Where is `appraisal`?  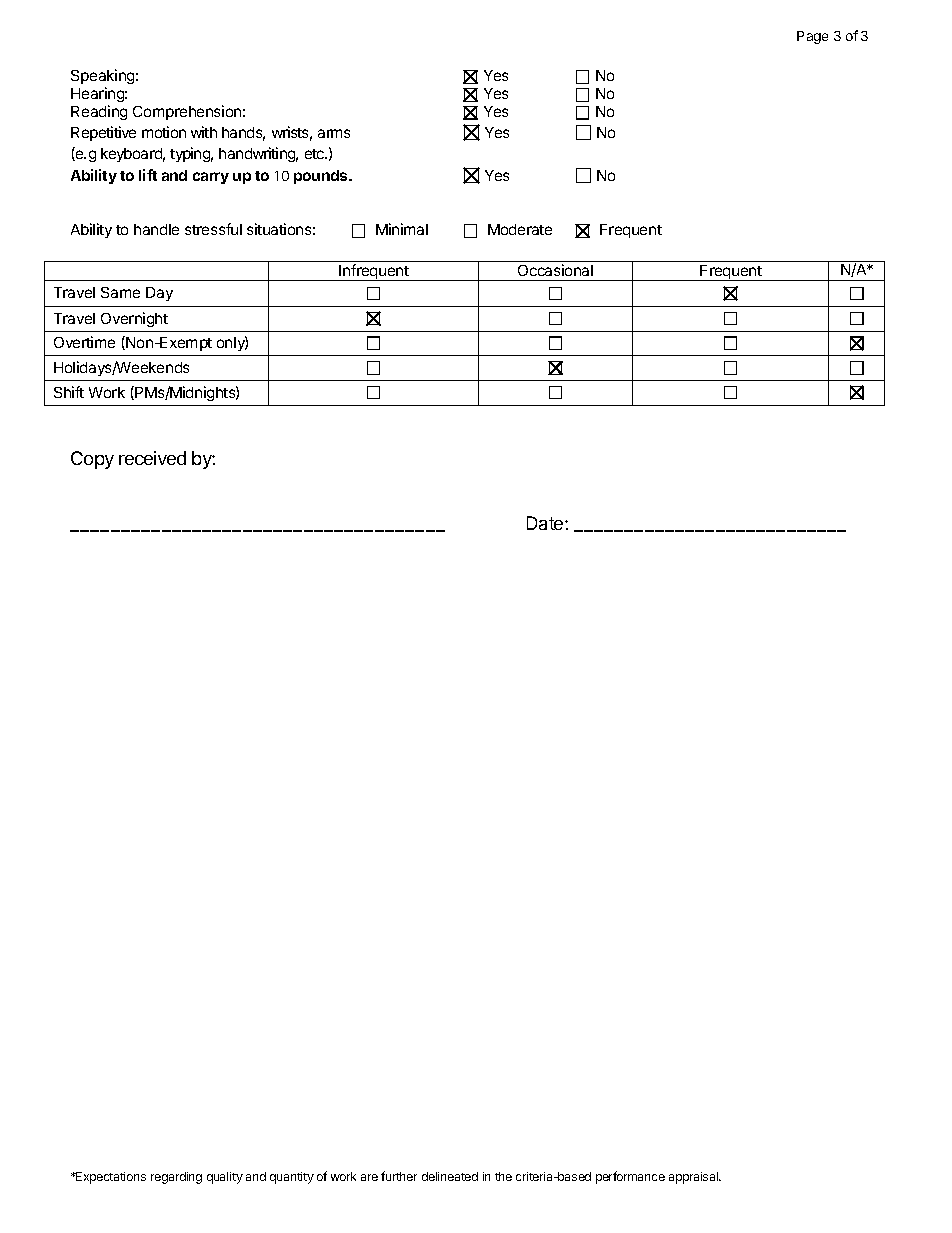
appraisal is located at coordinates (695, 1178).
